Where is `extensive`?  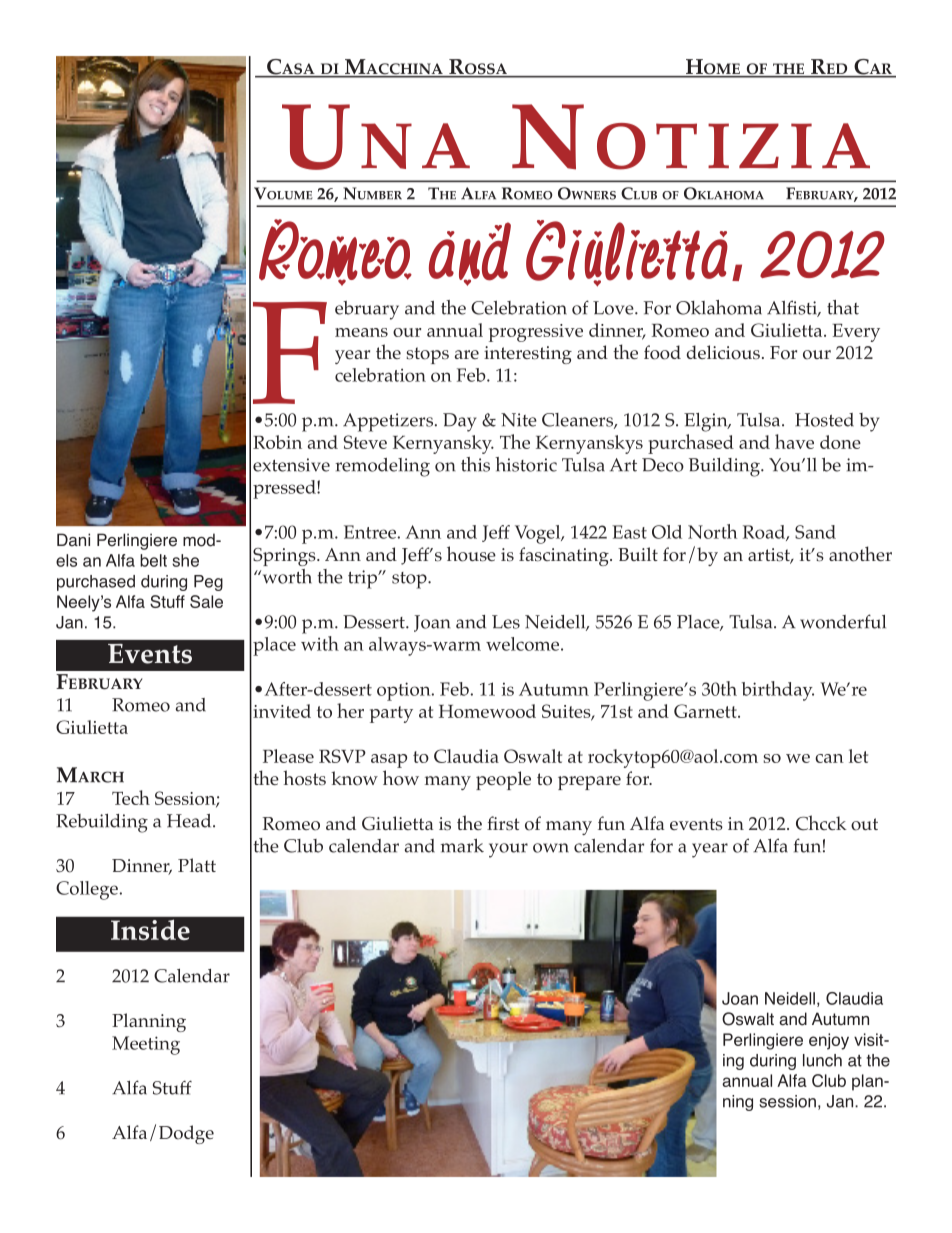
extensive is located at coordinates (291, 465).
